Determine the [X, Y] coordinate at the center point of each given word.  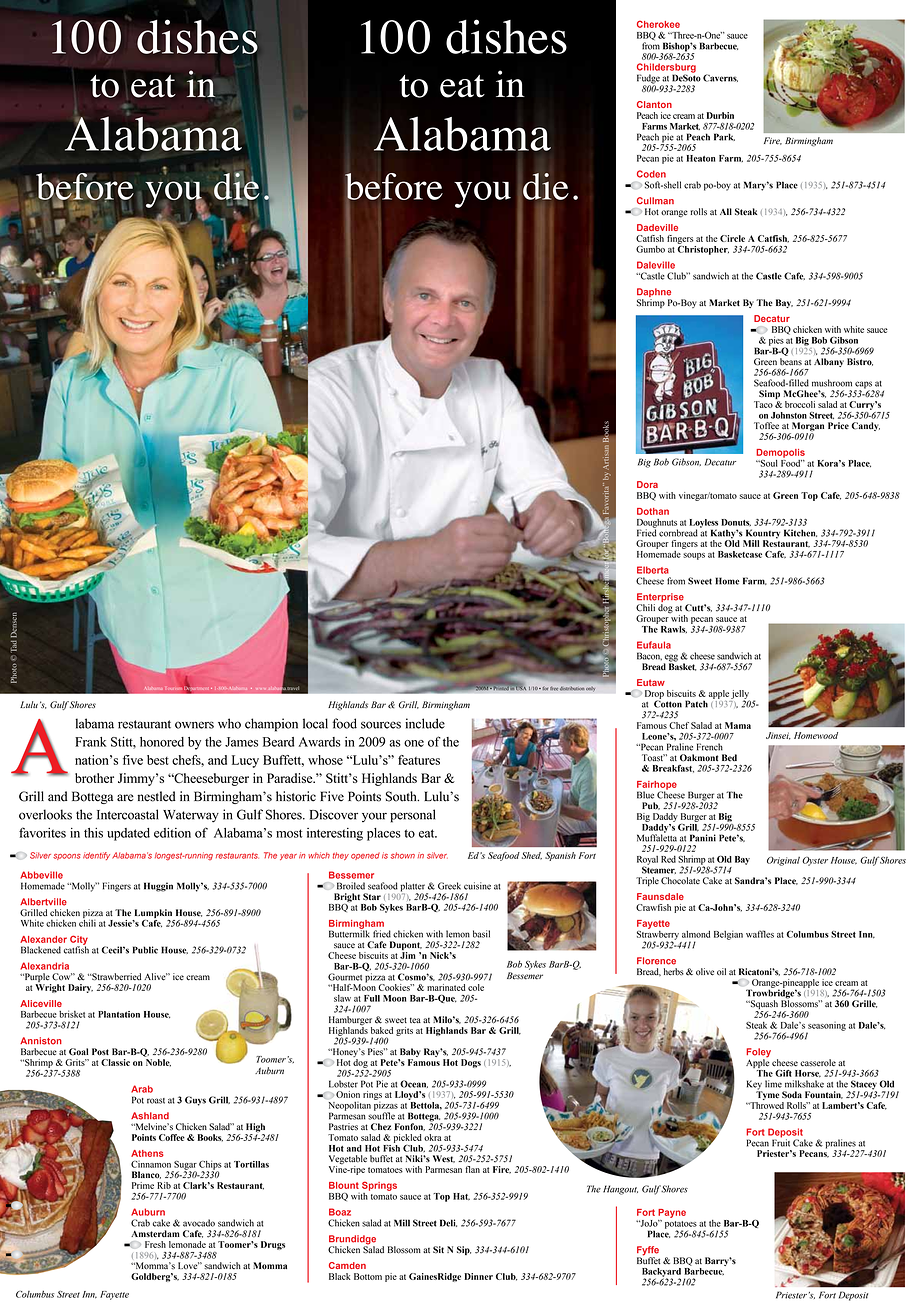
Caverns [720, 78]
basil [481, 934]
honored [162, 742]
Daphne [654, 294]
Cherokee [658, 24]
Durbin [720, 115]
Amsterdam [155, 1234]
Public [145, 950]
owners [194, 725]
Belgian [728, 935]
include [425, 723]
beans [791, 362]
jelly [740, 695]
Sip [464, 1250]
